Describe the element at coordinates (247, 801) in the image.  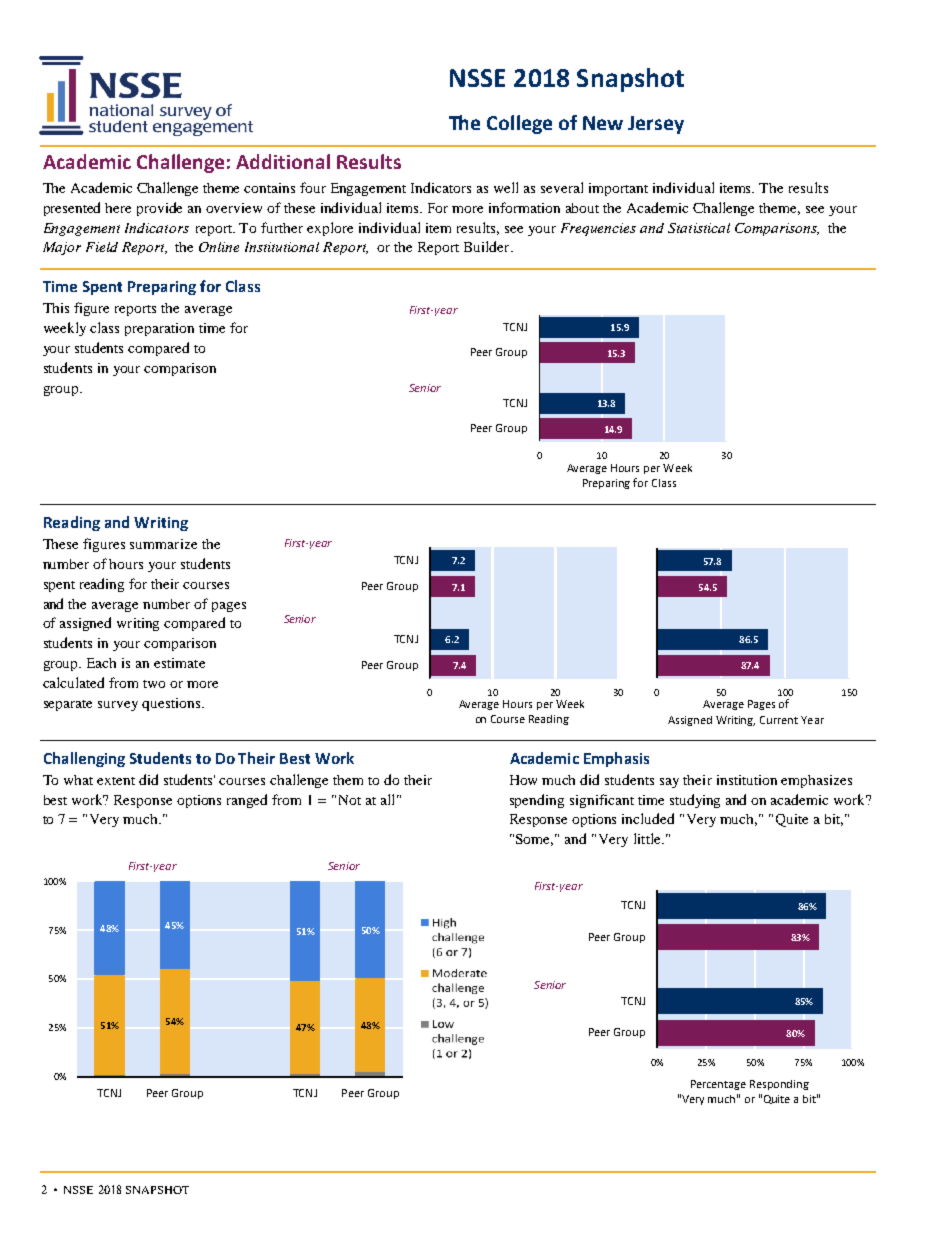
I see `ranged` at that location.
